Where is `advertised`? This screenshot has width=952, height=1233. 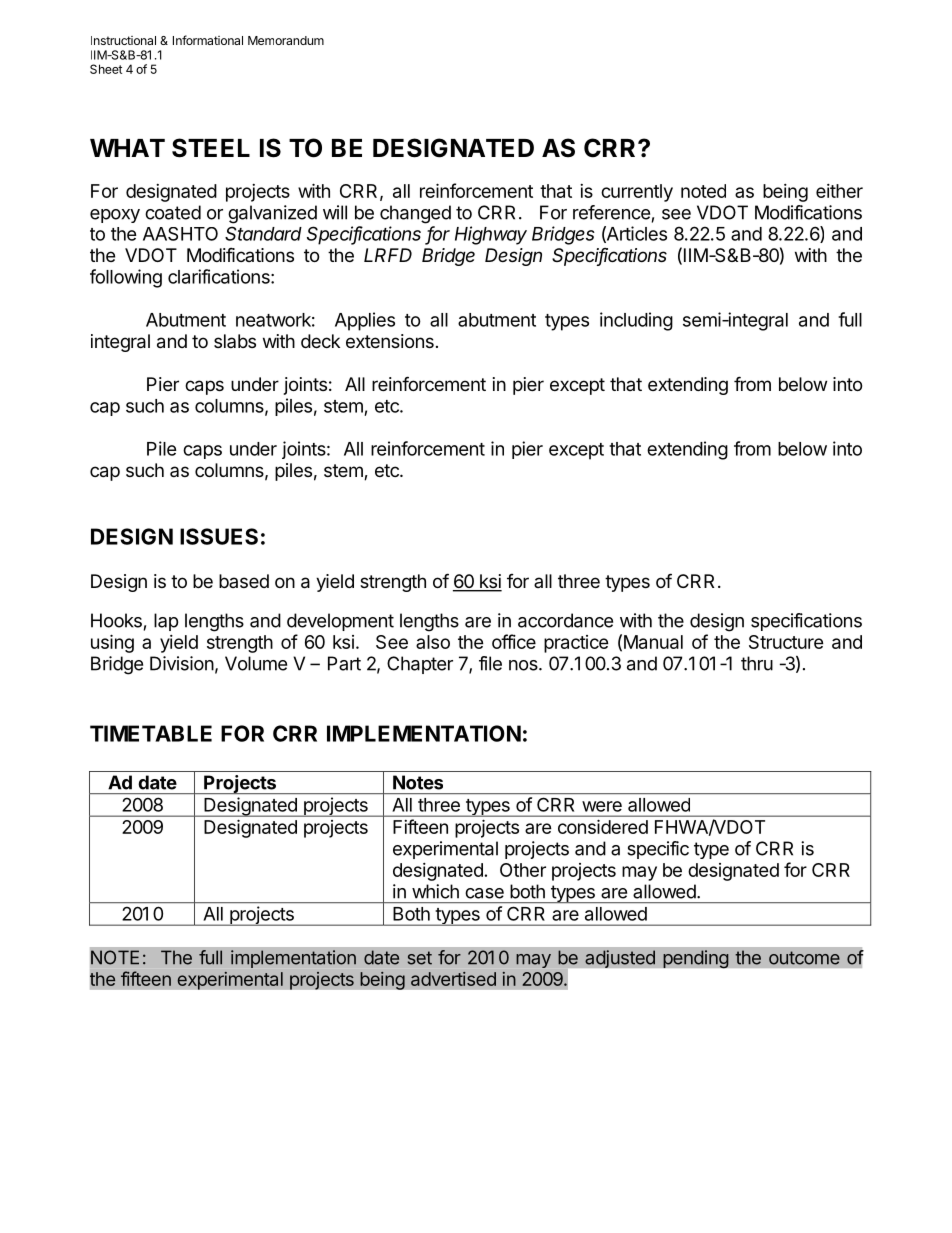
advertised is located at coordinates (453, 979).
